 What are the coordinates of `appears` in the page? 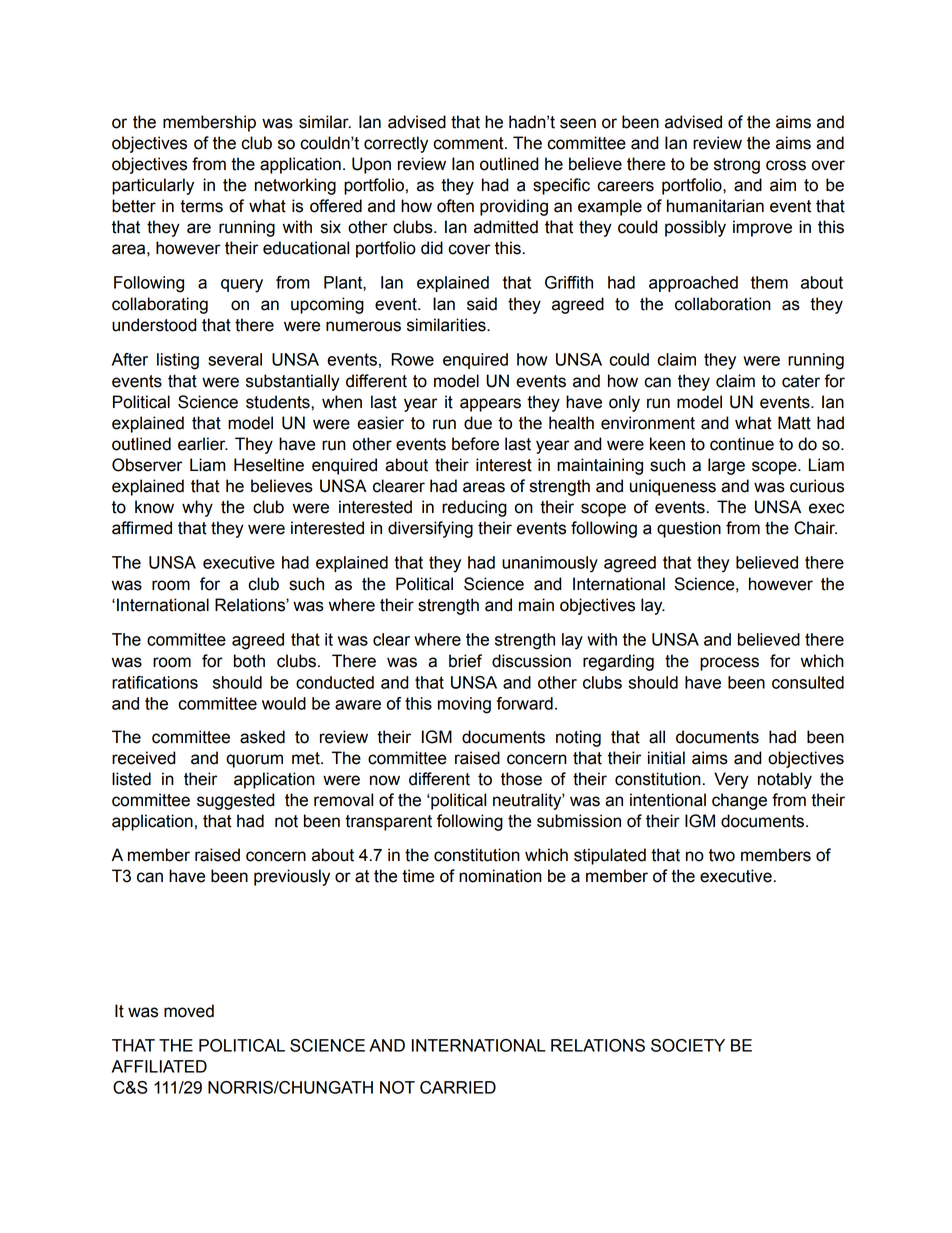 It's located at (490, 405).
